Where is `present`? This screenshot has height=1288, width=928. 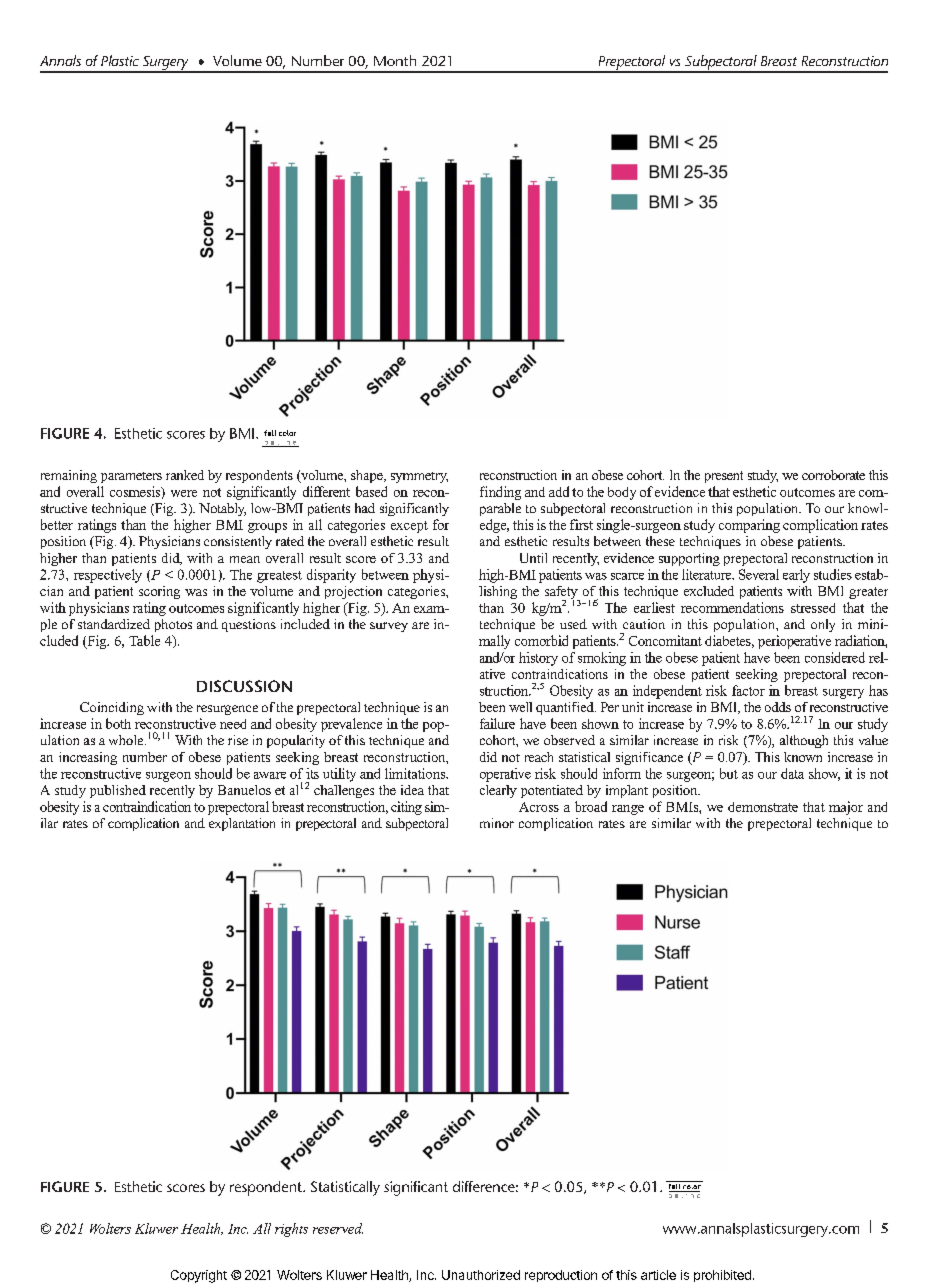
present is located at coordinates (724, 477).
